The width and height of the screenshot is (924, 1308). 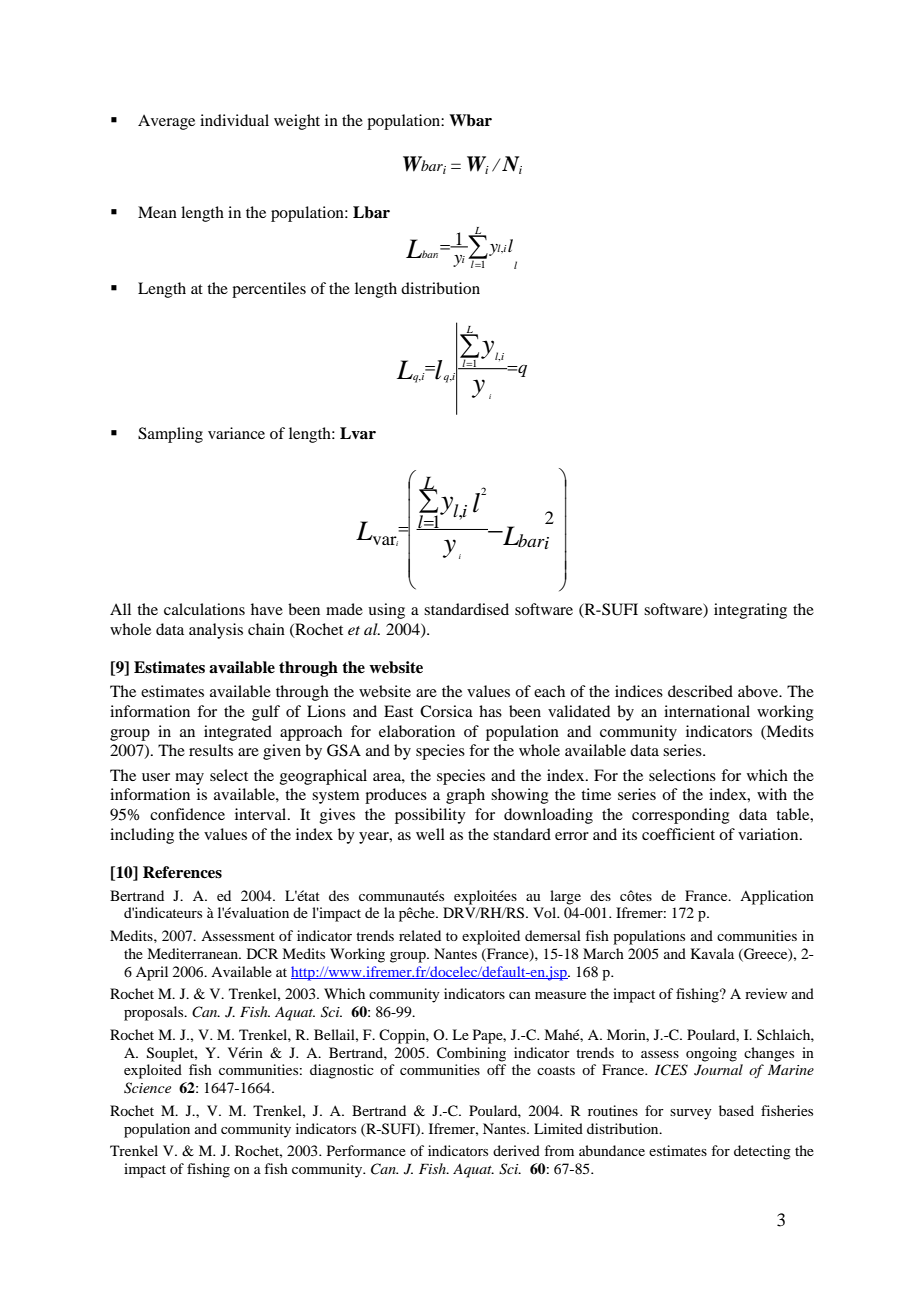 I want to click on weight, so click(x=297, y=122).
